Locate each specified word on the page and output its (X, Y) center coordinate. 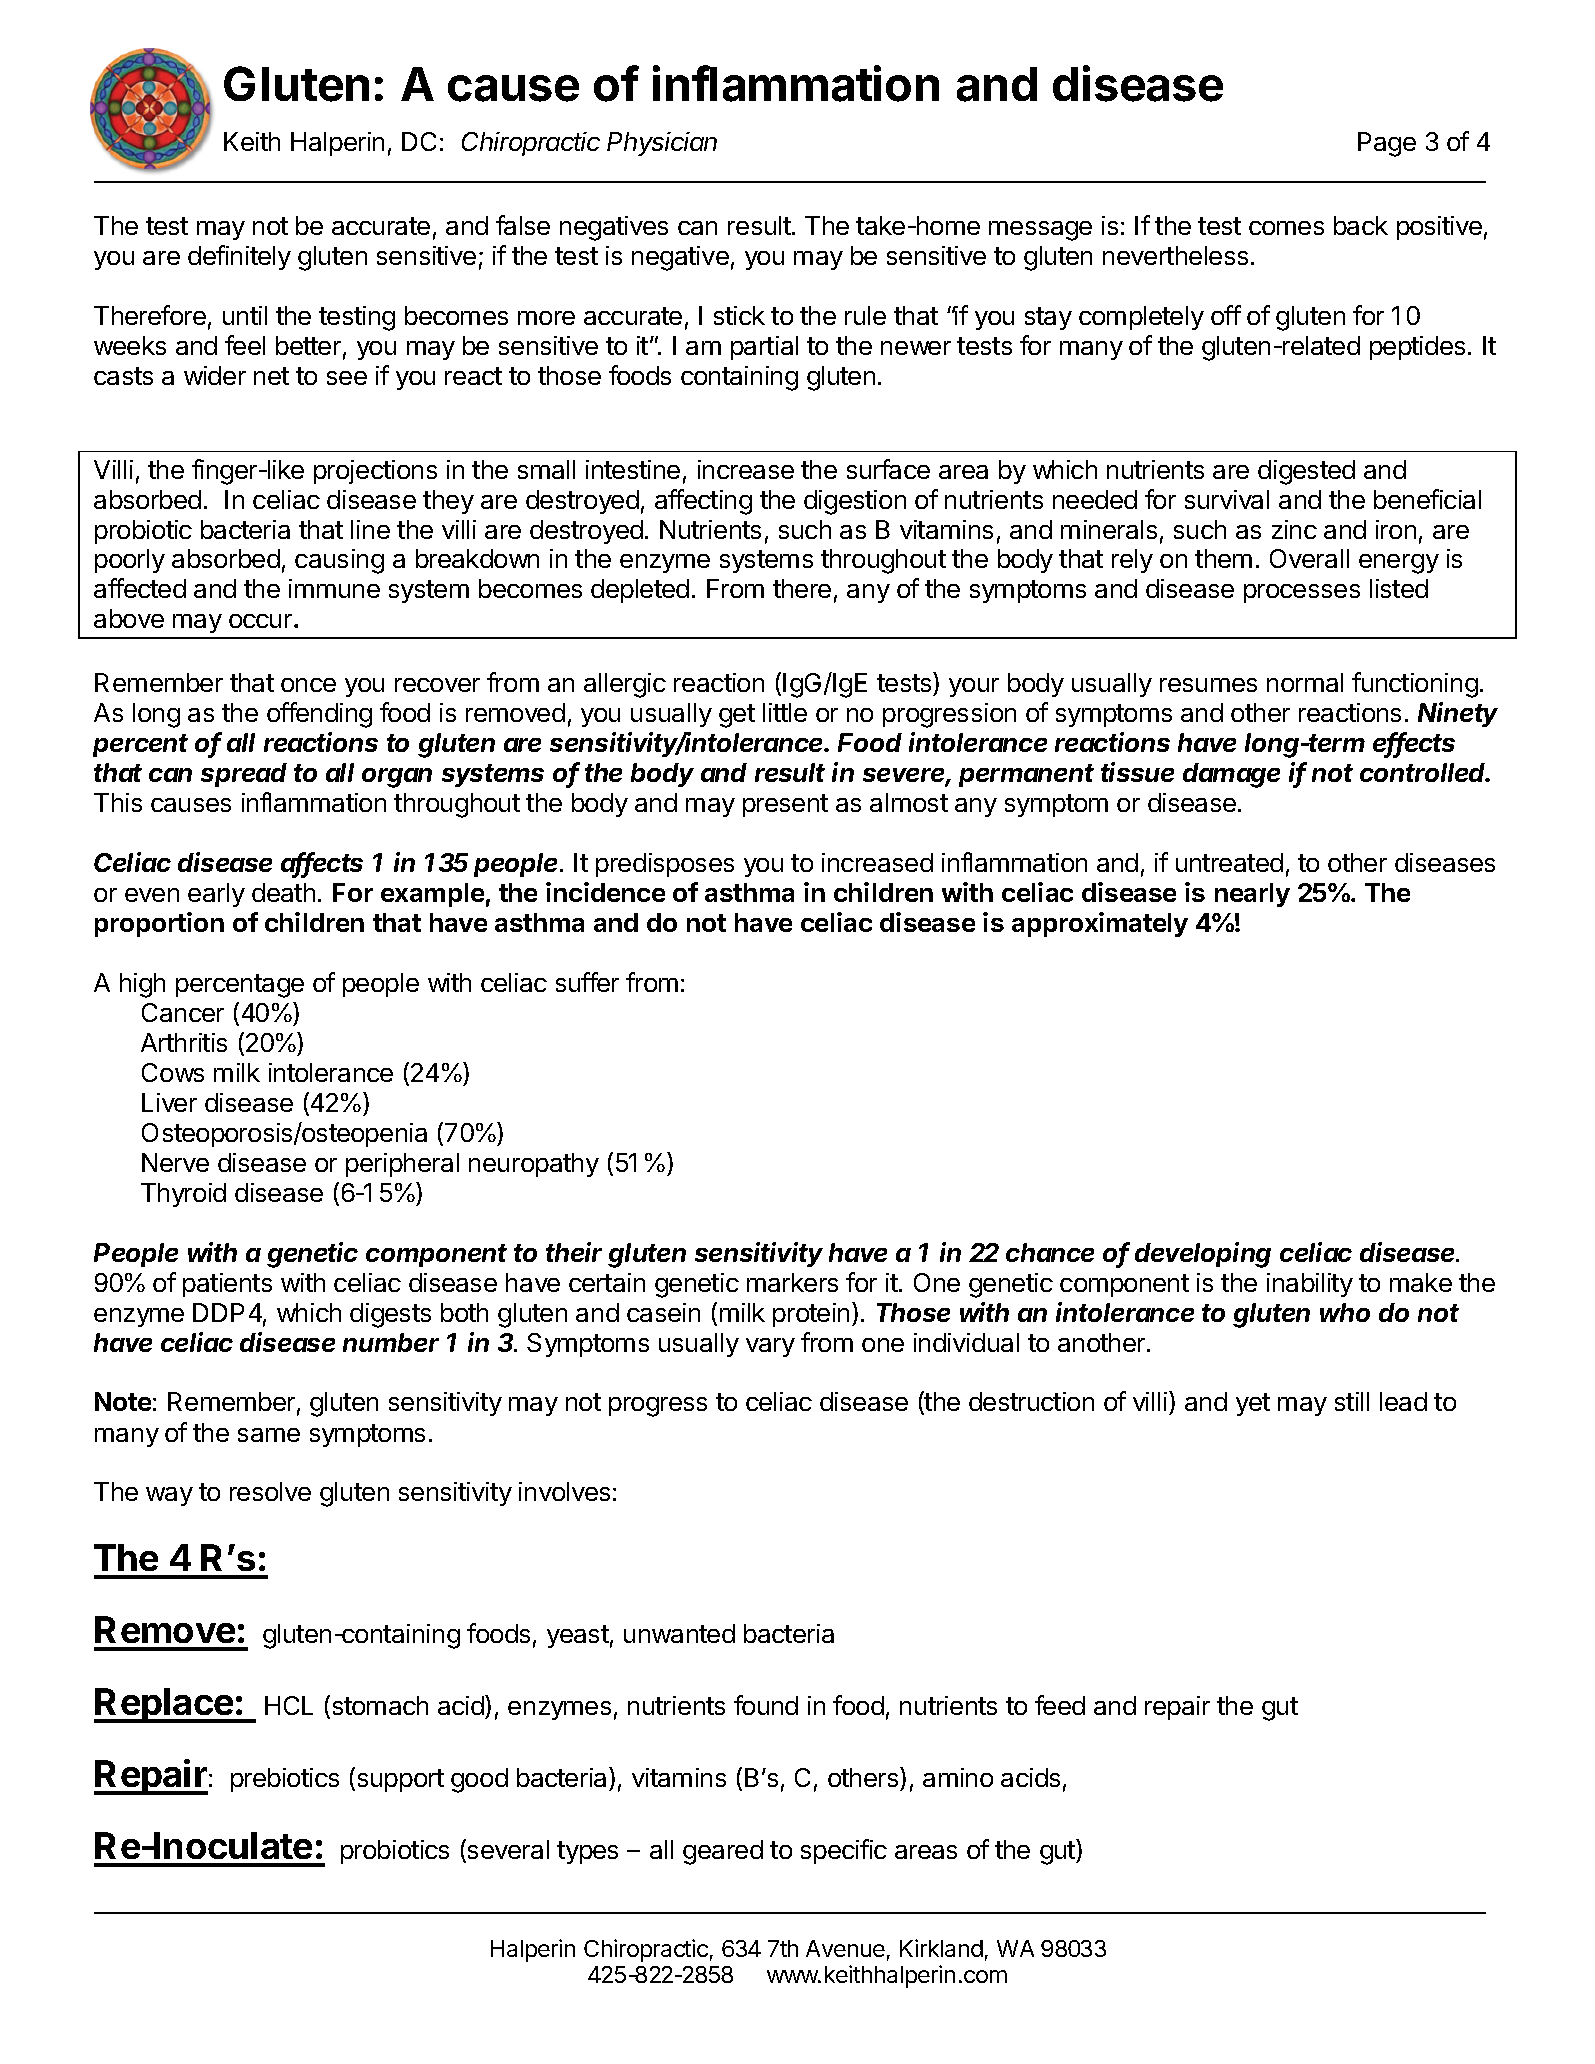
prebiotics (285, 1780)
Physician (662, 144)
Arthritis (184, 1042)
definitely (239, 257)
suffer (587, 982)
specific (844, 1851)
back (1361, 225)
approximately (1100, 924)
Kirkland (941, 1948)
